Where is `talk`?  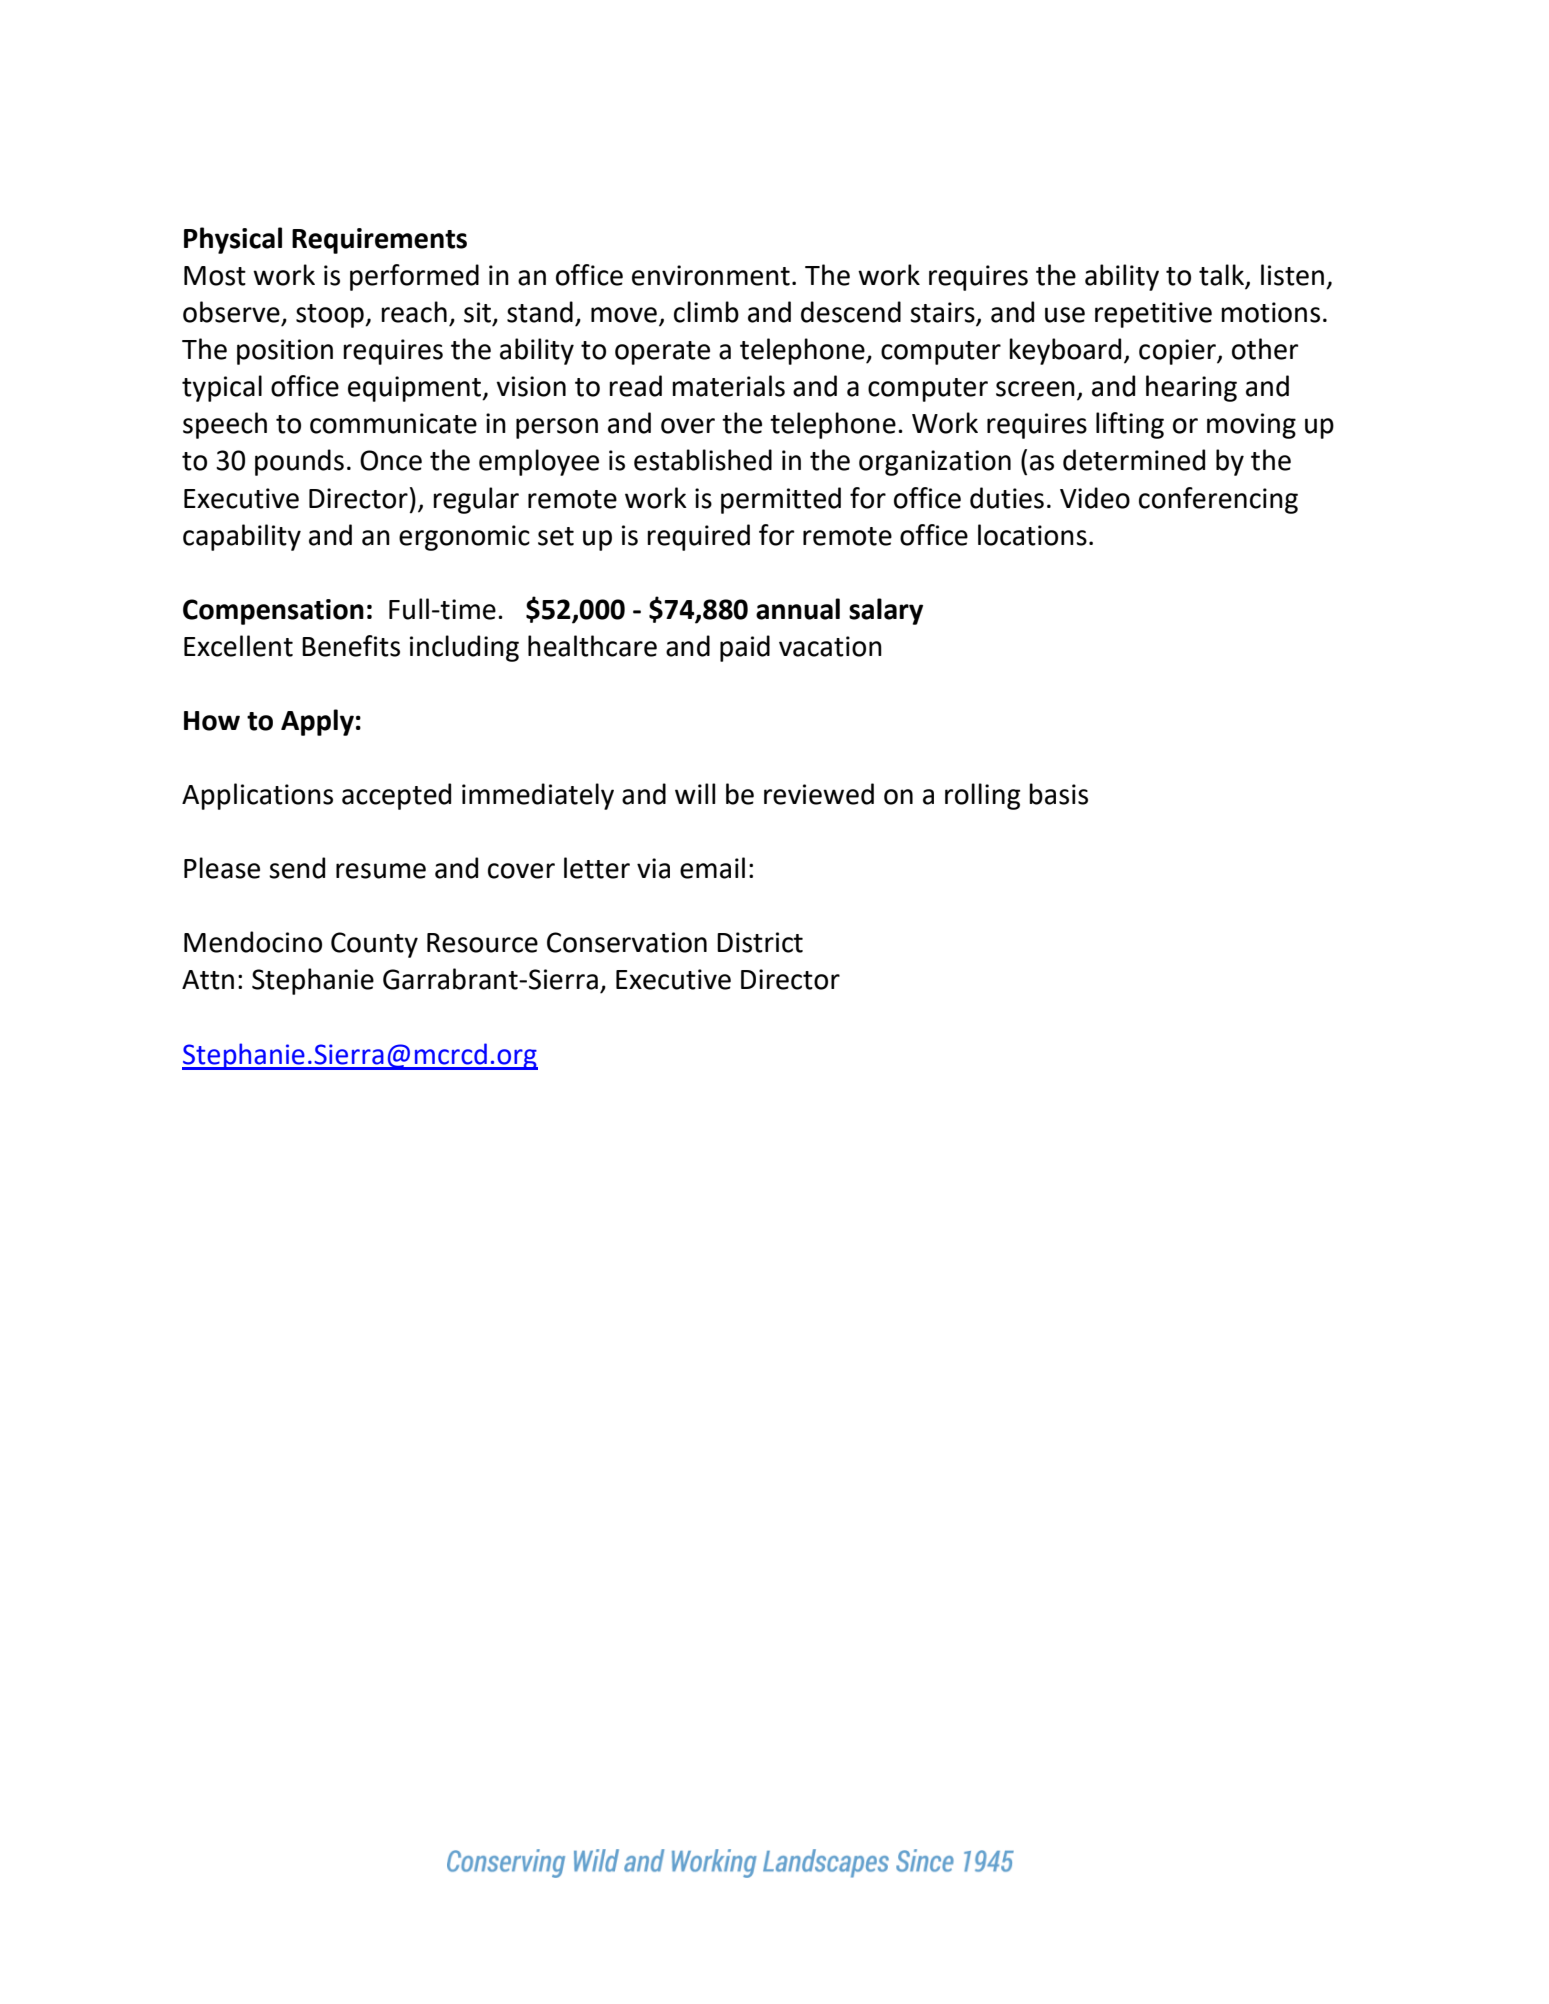
talk is located at coordinates (1223, 276).
